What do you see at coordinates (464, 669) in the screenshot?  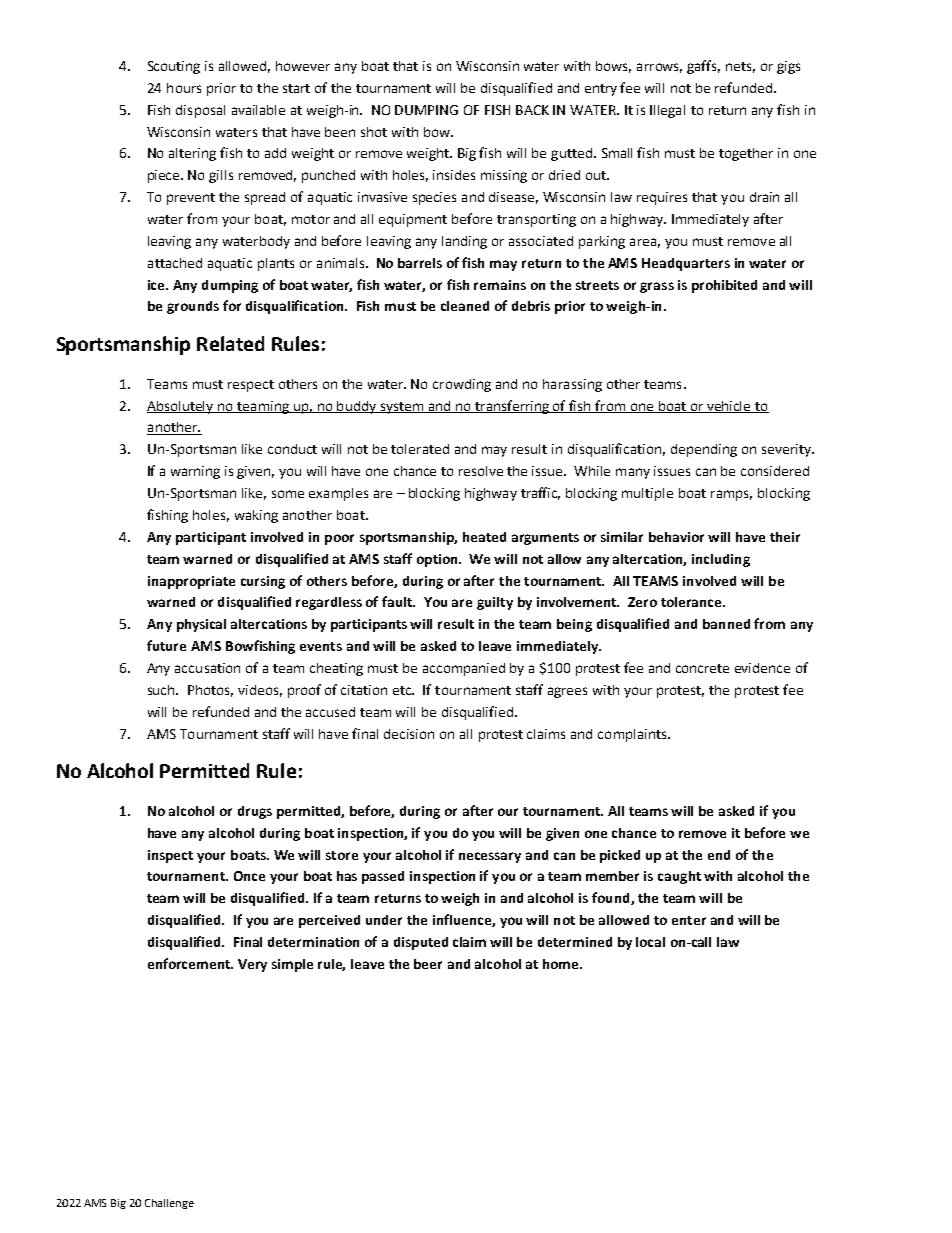 I see `accompanied` at bounding box center [464, 669].
